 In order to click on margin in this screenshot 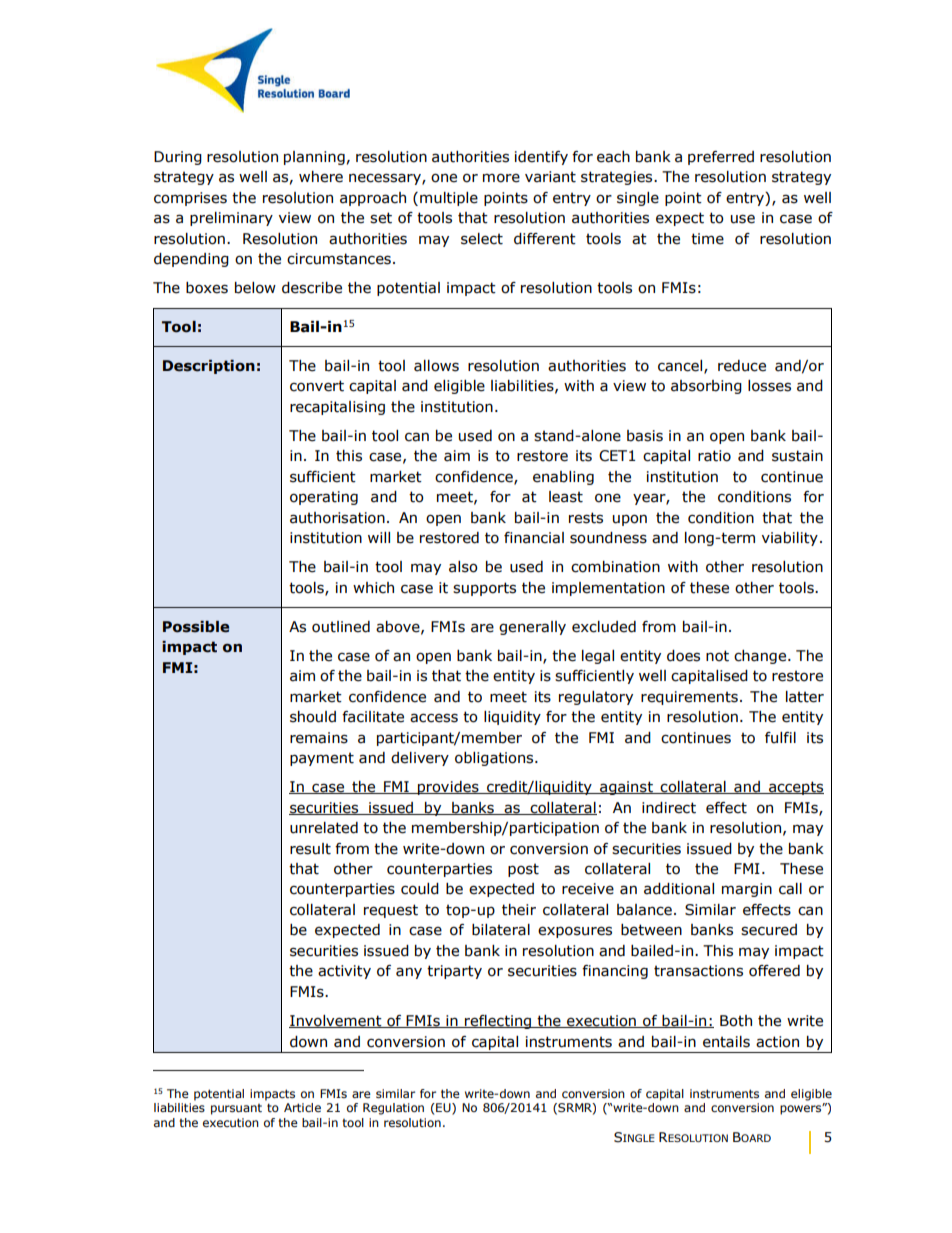, I will do `click(747, 890)`.
